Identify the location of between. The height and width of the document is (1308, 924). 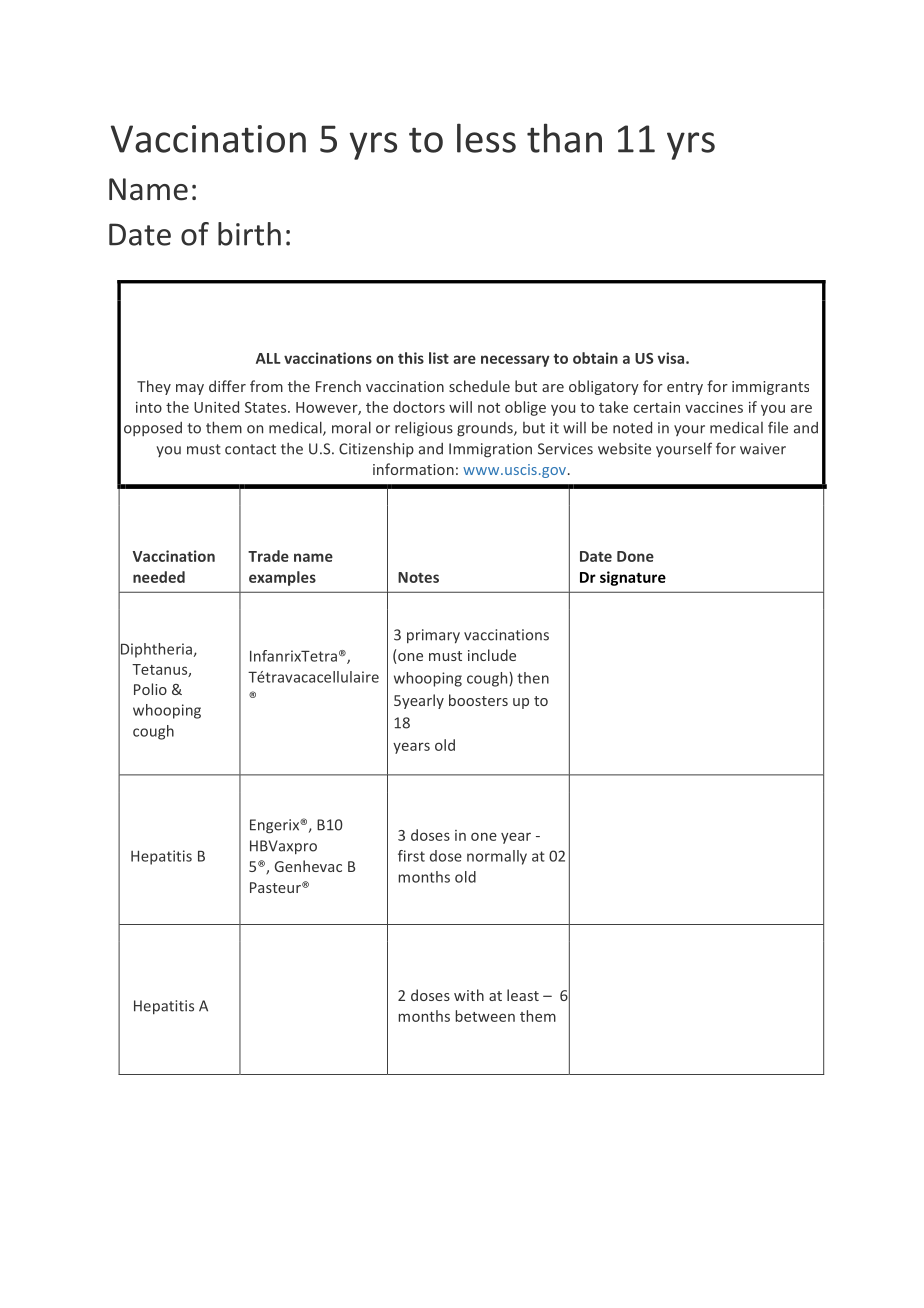
(485, 1016).
